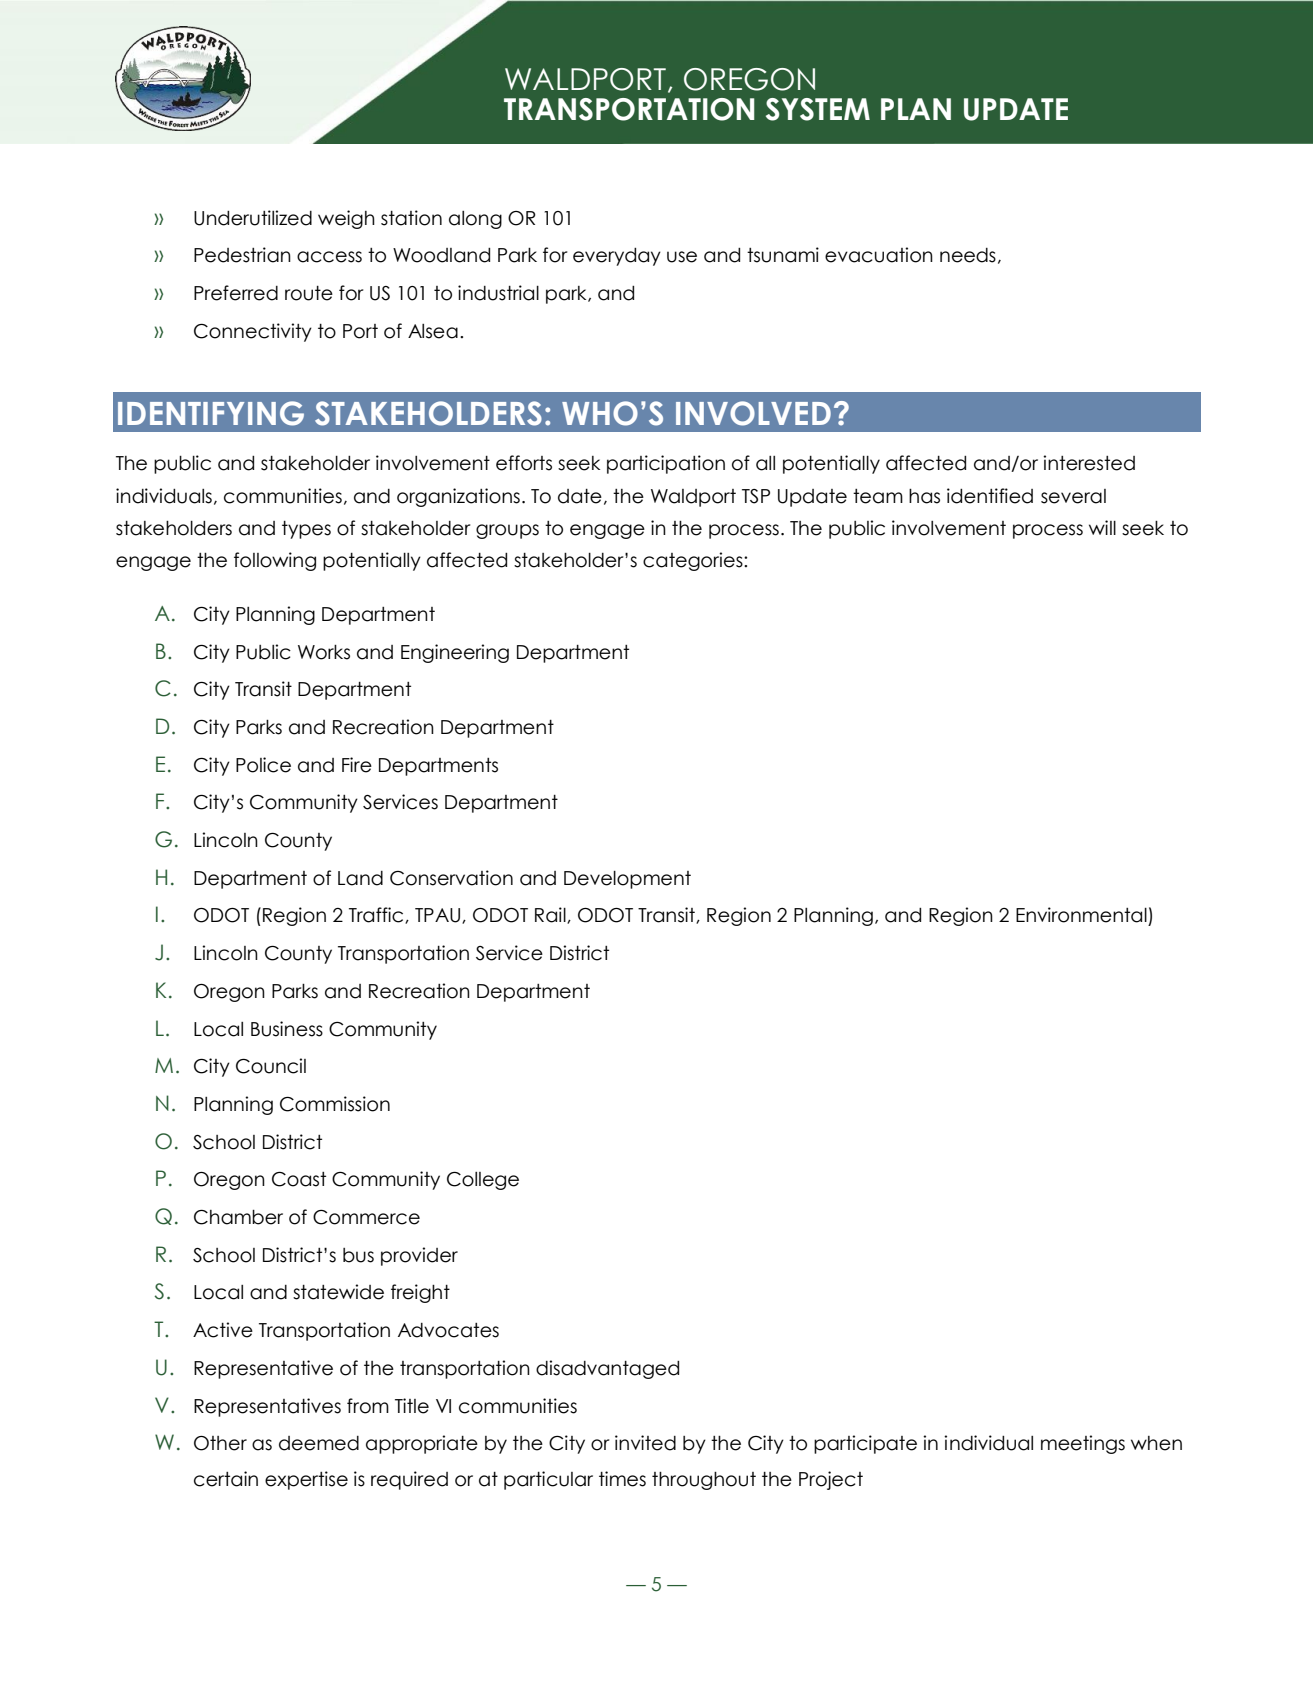  Describe the element at coordinates (1083, 1444) in the image. I see `meetings` at that location.
